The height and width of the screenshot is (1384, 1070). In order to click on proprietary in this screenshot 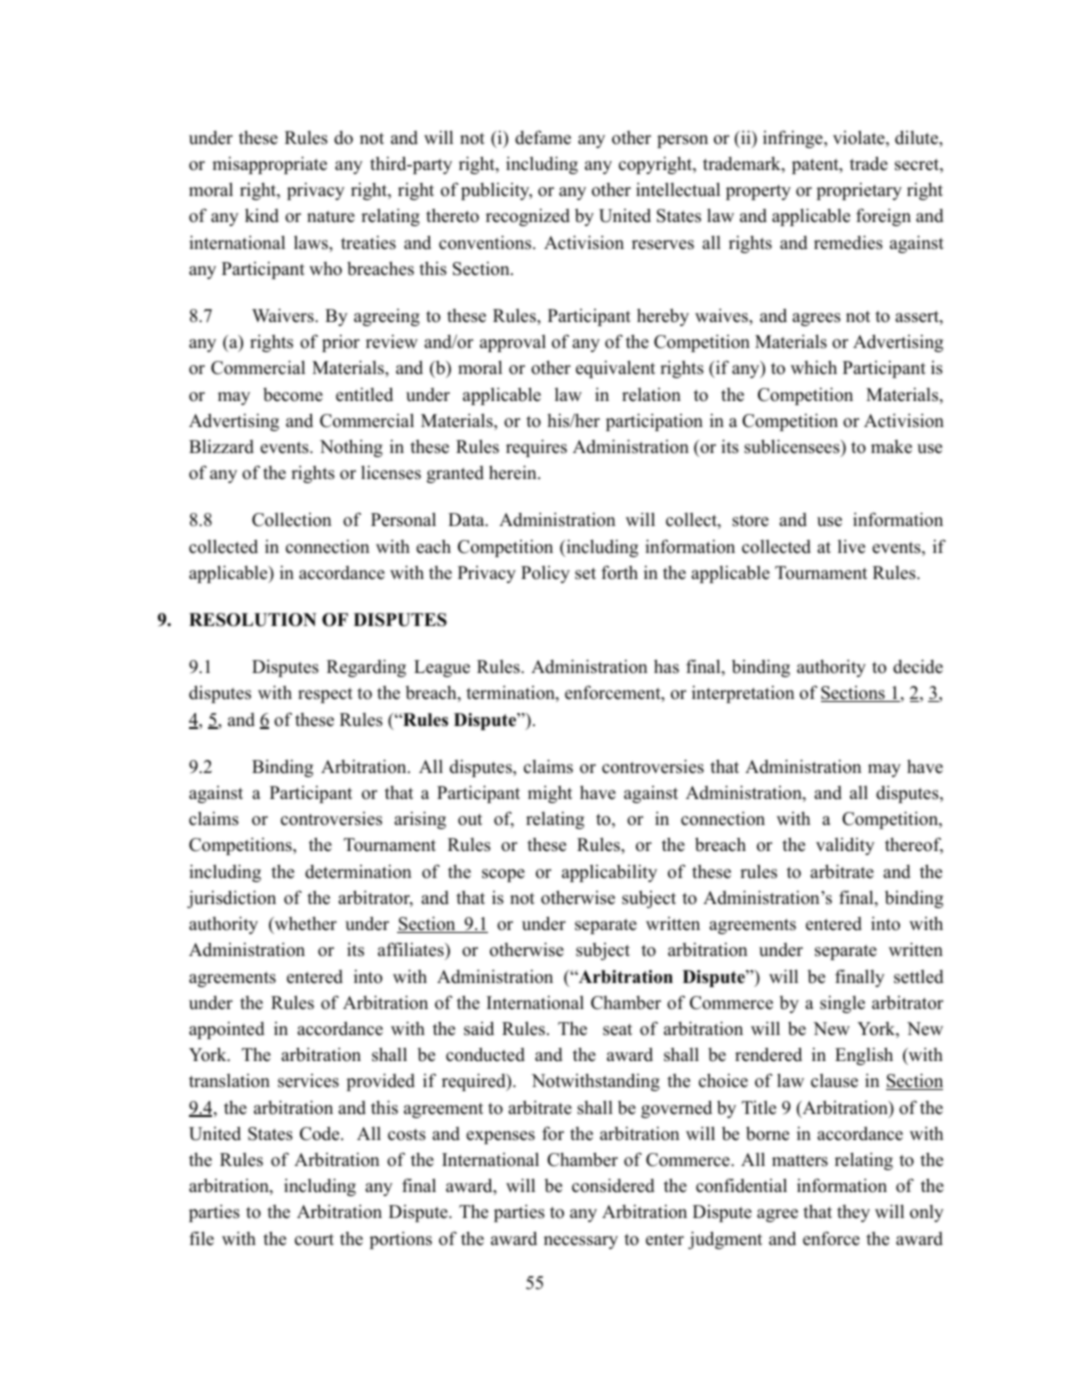, I will do `click(859, 191)`.
